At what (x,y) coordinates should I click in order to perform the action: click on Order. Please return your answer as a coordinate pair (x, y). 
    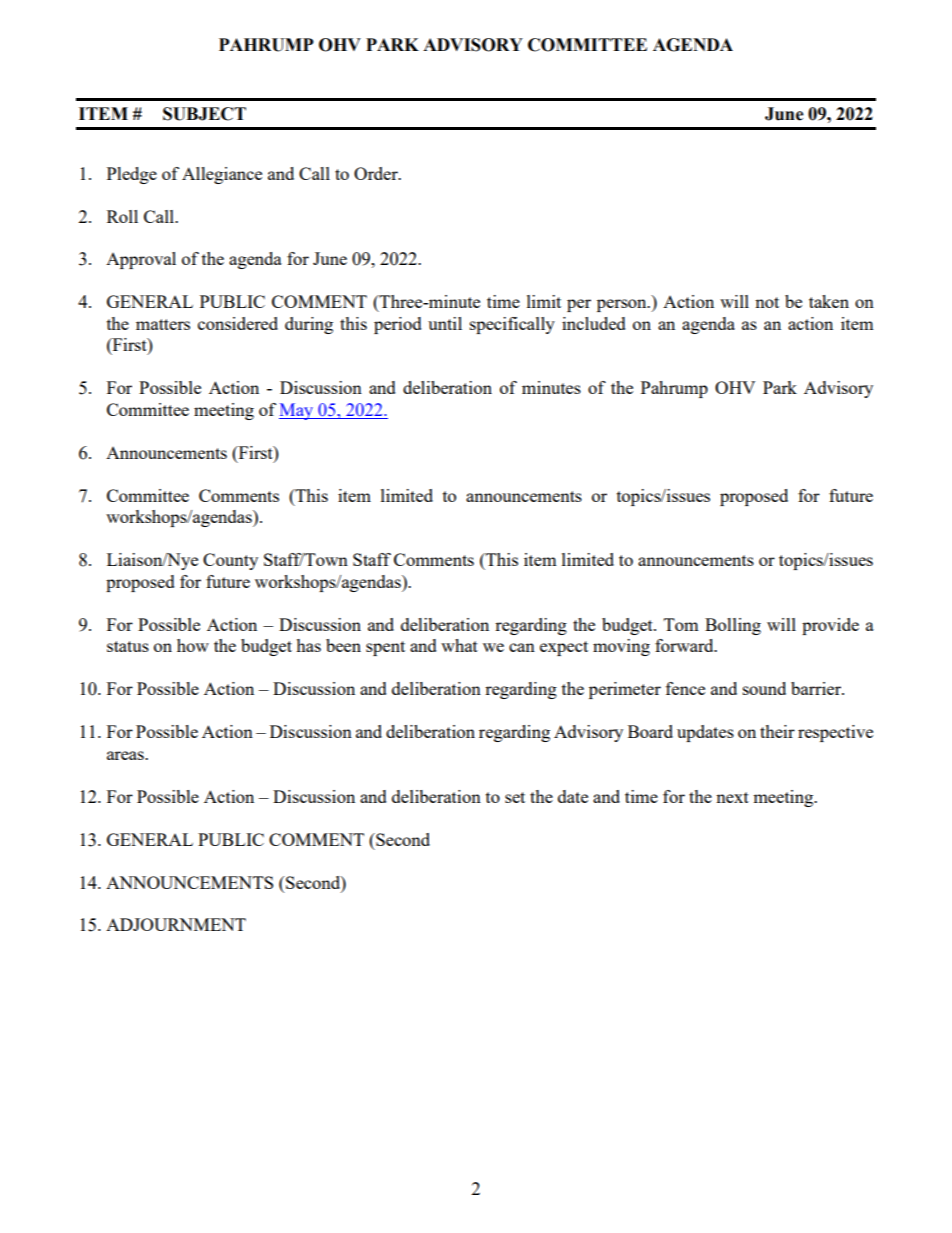
    Looking at the image, I should click on (377, 173).
